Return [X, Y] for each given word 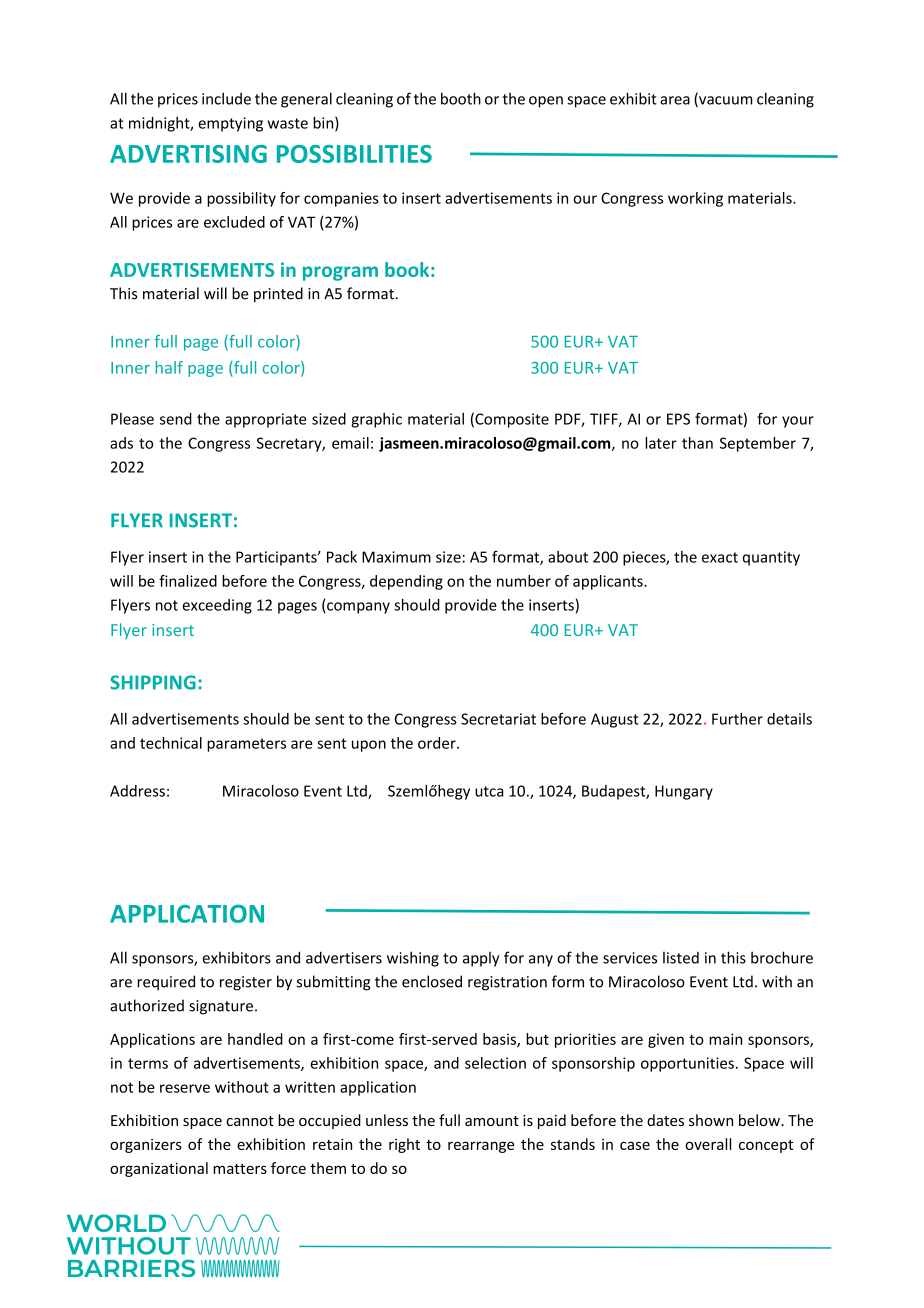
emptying [230, 124]
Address [137, 791]
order [438, 743]
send [176, 419]
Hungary [684, 792]
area [675, 100]
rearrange [481, 1147]
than [697, 443]
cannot [250, 1121]
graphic [376, 420]
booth [461, 98]
